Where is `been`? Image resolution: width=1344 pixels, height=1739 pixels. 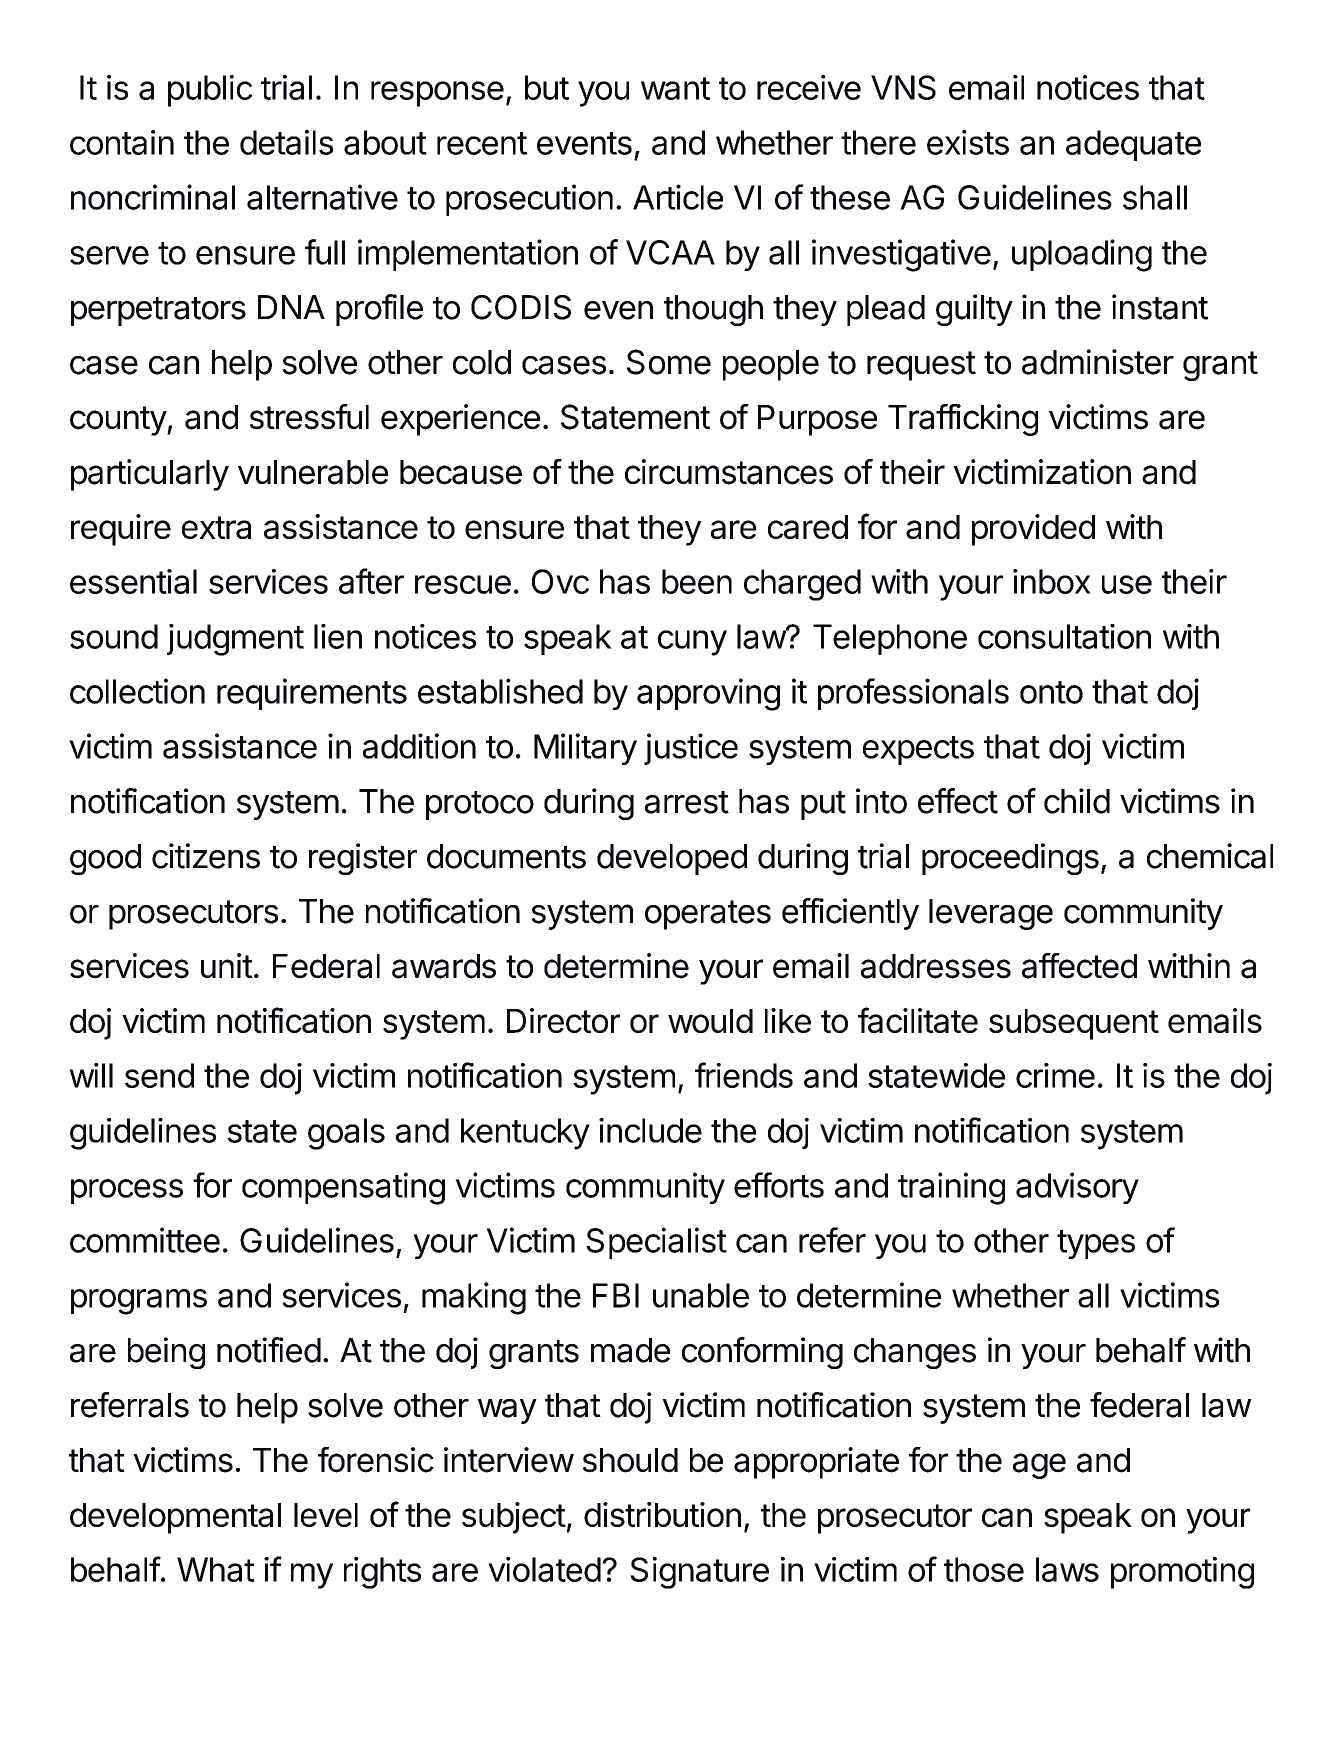
been is located at coordinates (697, 581).
